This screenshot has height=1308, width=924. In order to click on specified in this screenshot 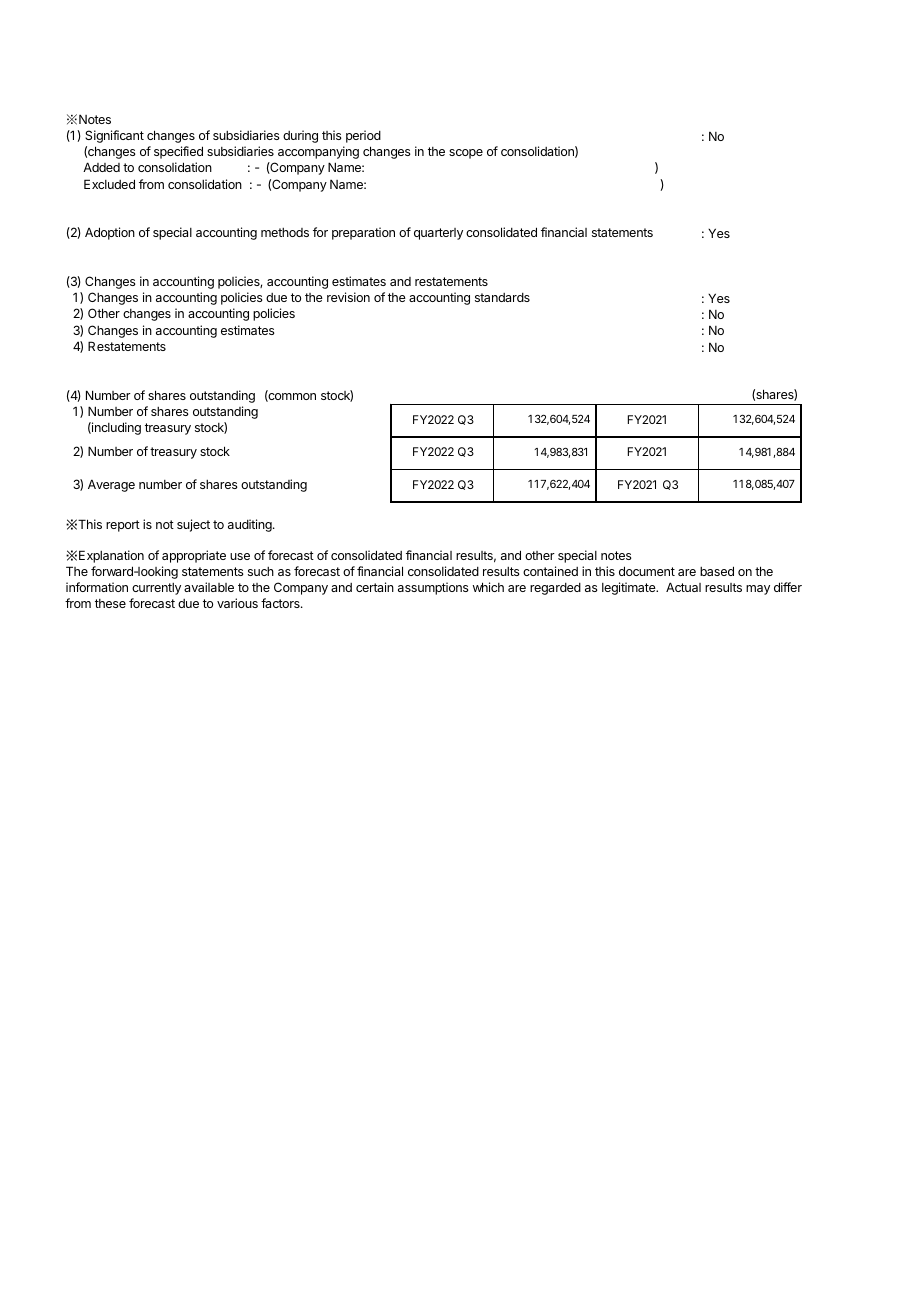, I will do `click(178, 152)`.
